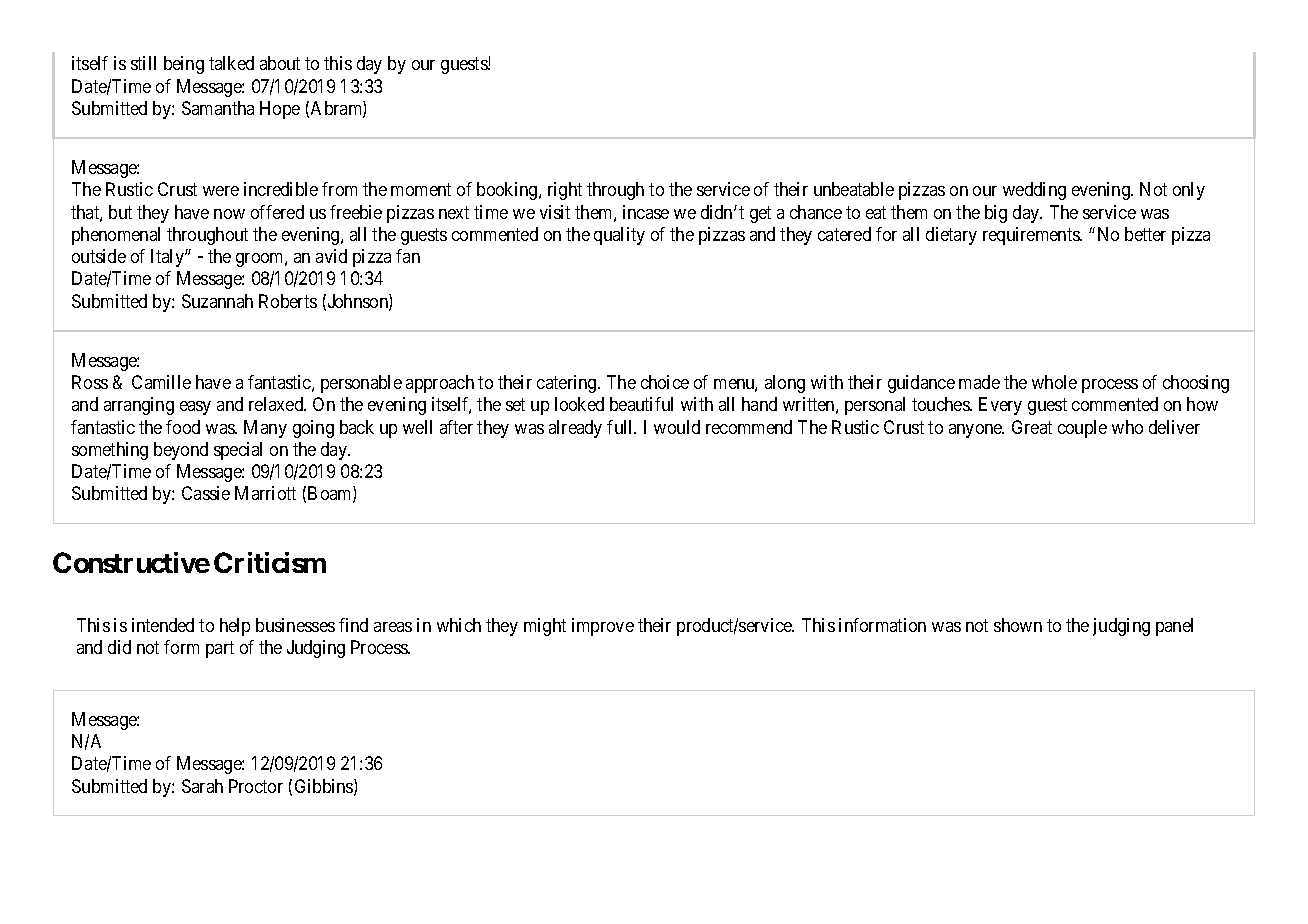 The width and height of the document is (1308, 924). I want to click on choice, so click(665, 382).
